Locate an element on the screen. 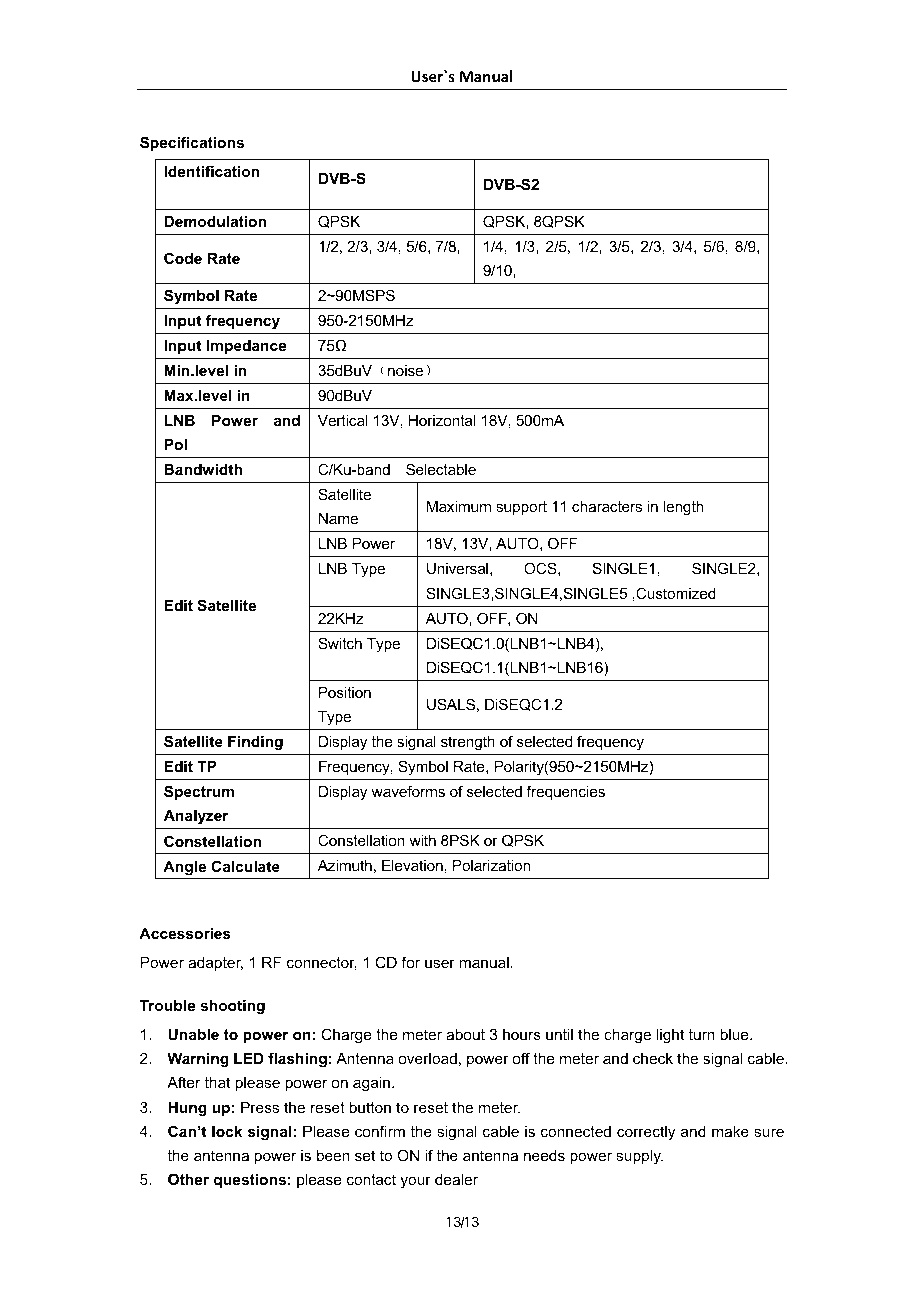 The image size is (924, 1308). Horizontal is located at coordinates (442, 420).
